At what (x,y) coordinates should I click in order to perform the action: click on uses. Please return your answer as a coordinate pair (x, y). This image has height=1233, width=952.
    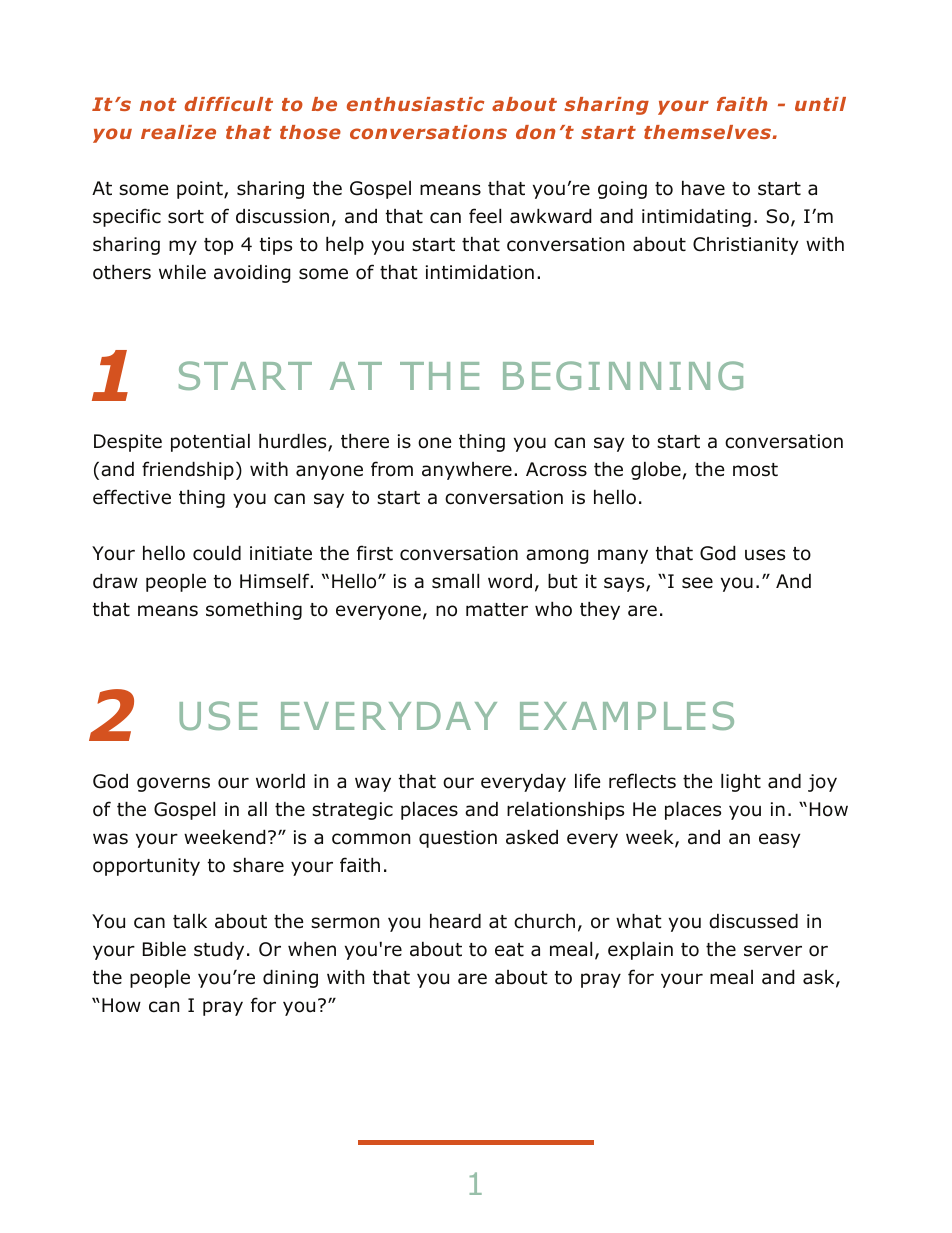
    Looking at the image, I should click on (765, 555).
